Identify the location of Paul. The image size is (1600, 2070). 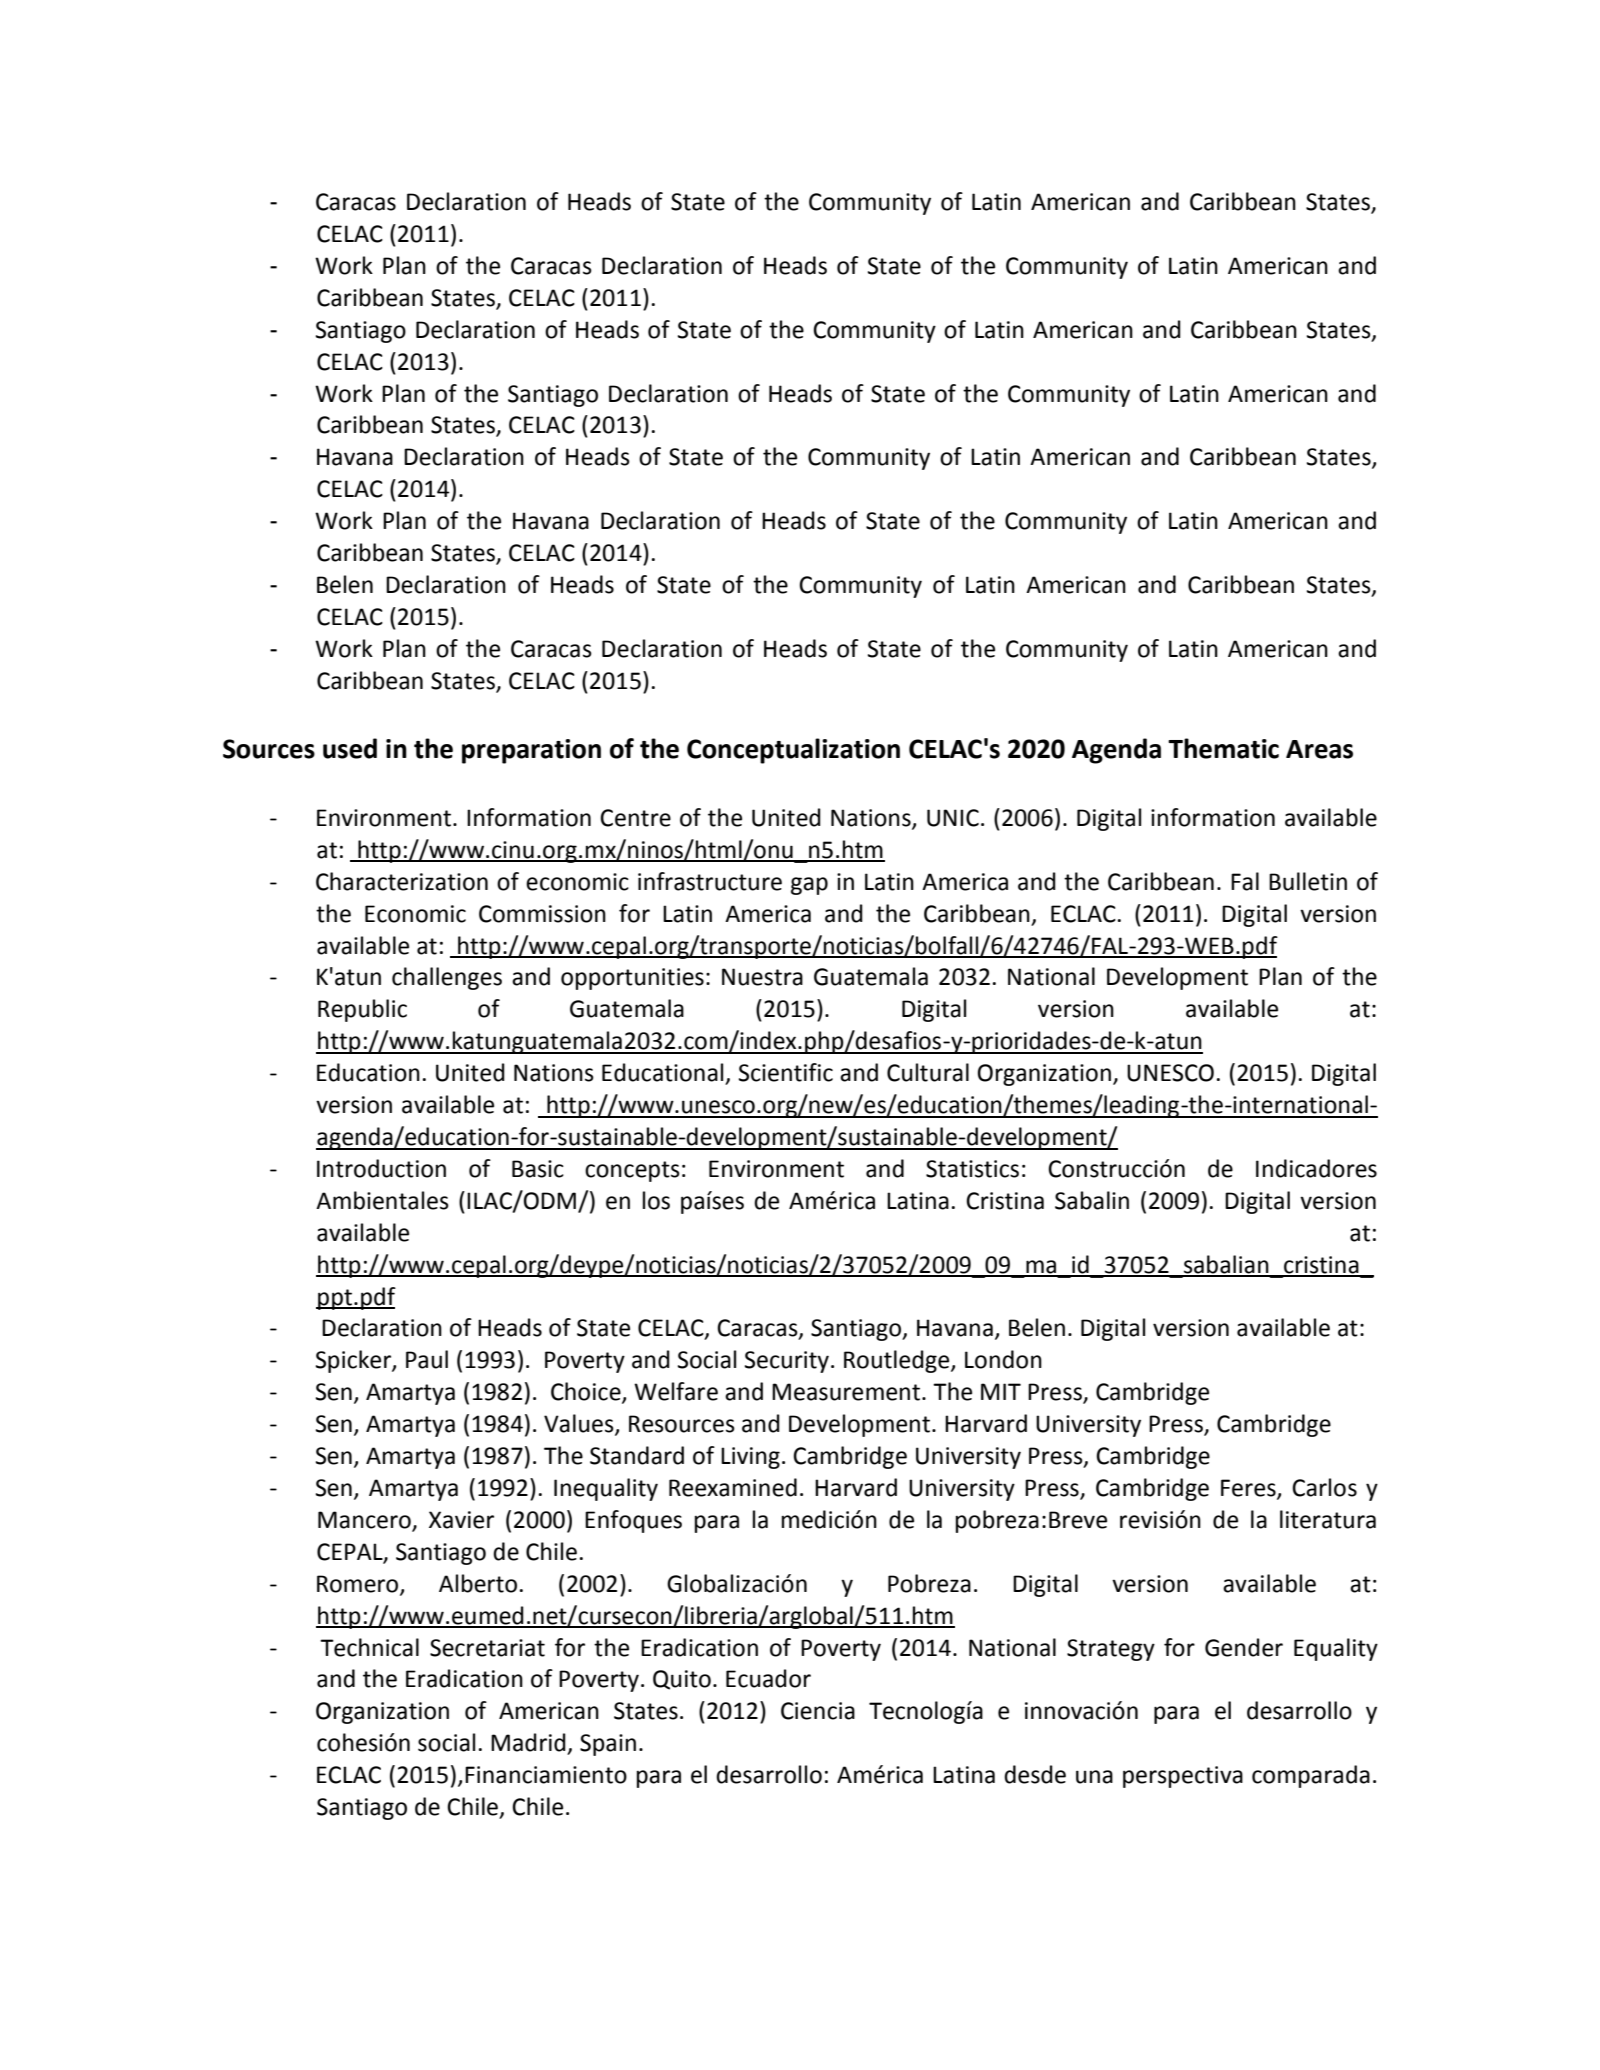
(427, 1359).
